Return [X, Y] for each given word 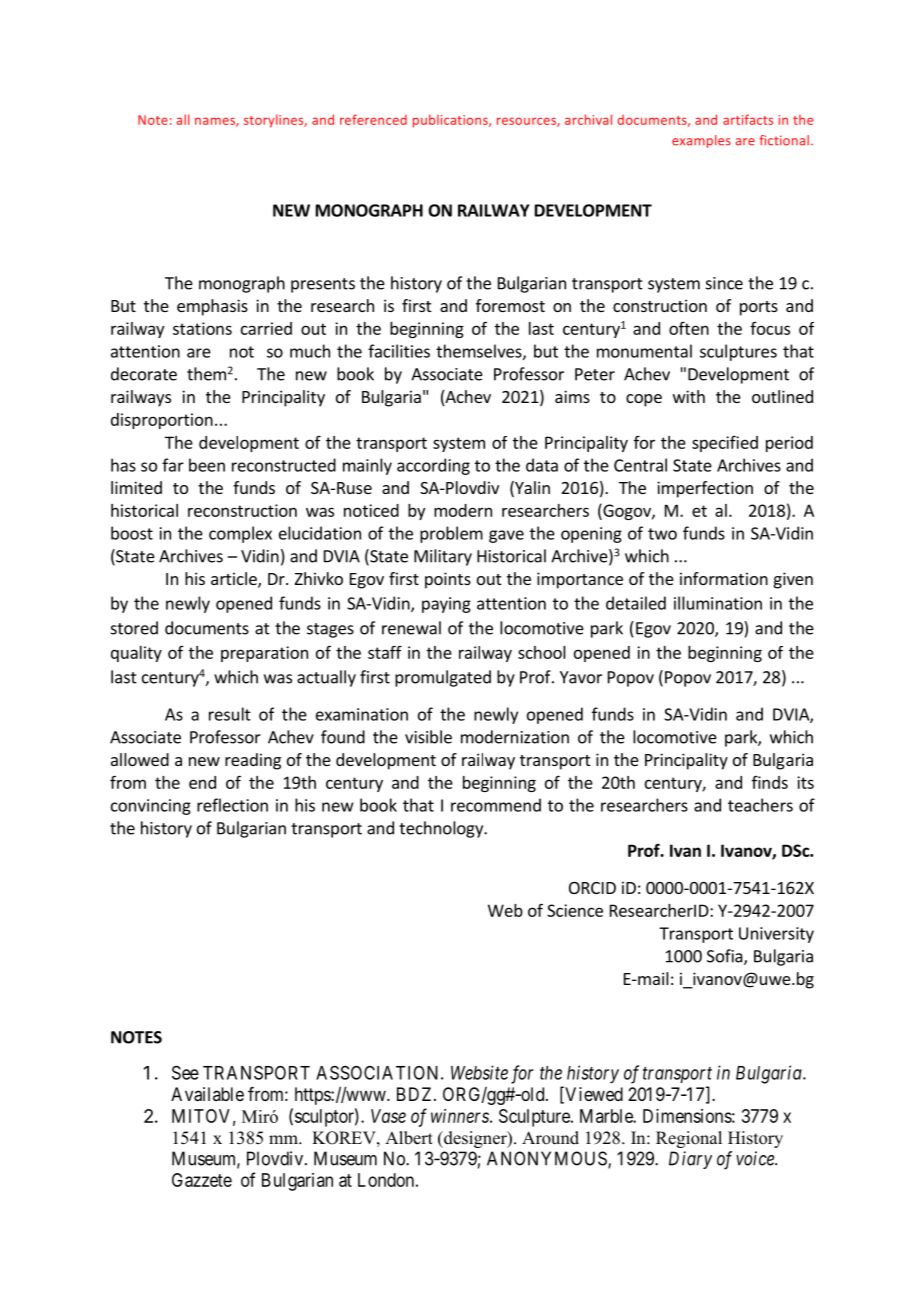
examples [701, 141]
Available [207, 1094]
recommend [496, 805]
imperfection [705, 489]
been [207, 465]
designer [475, 1139]
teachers [760, 805]
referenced [373, 119]
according [433, 466]
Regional [689, 1139]
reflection [232, 805]
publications [451, 121]
